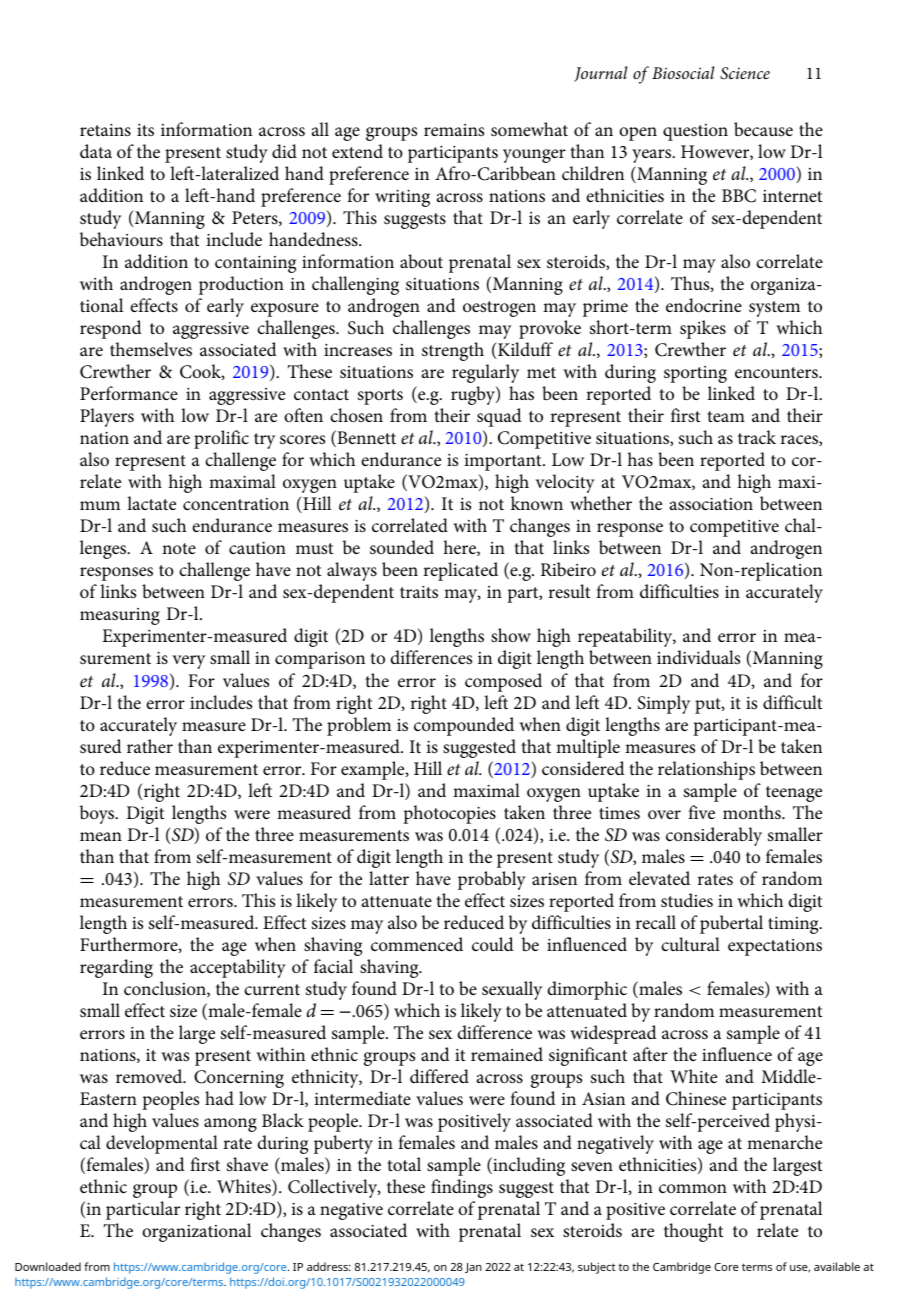 The height and width of the screenshot is (1313, 924). What do you see at coordinates (698, 657) in the screenshot?
I see `individuals` at bounding box center [698, 657].
